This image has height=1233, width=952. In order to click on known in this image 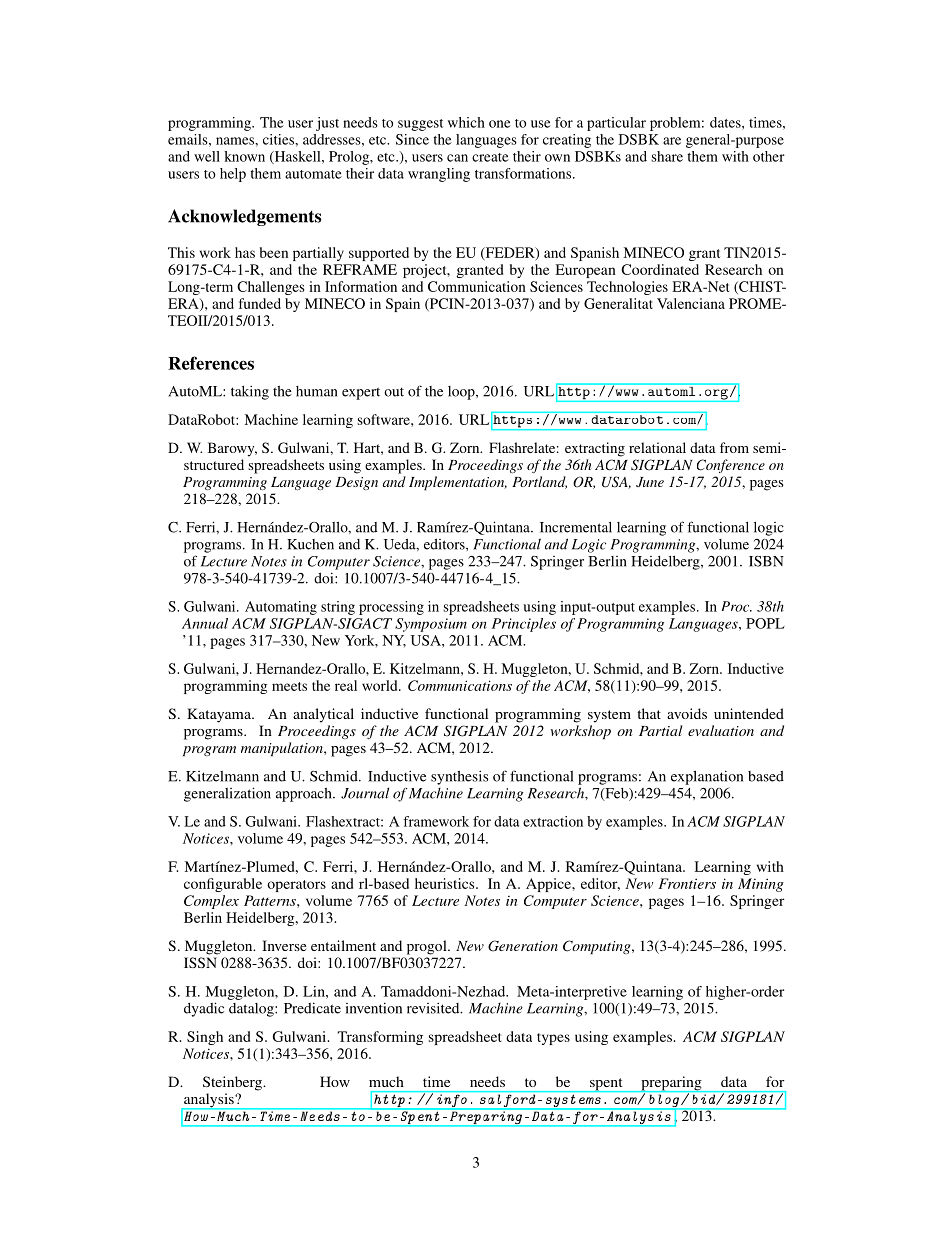, I will do `click(244, 156)`.
